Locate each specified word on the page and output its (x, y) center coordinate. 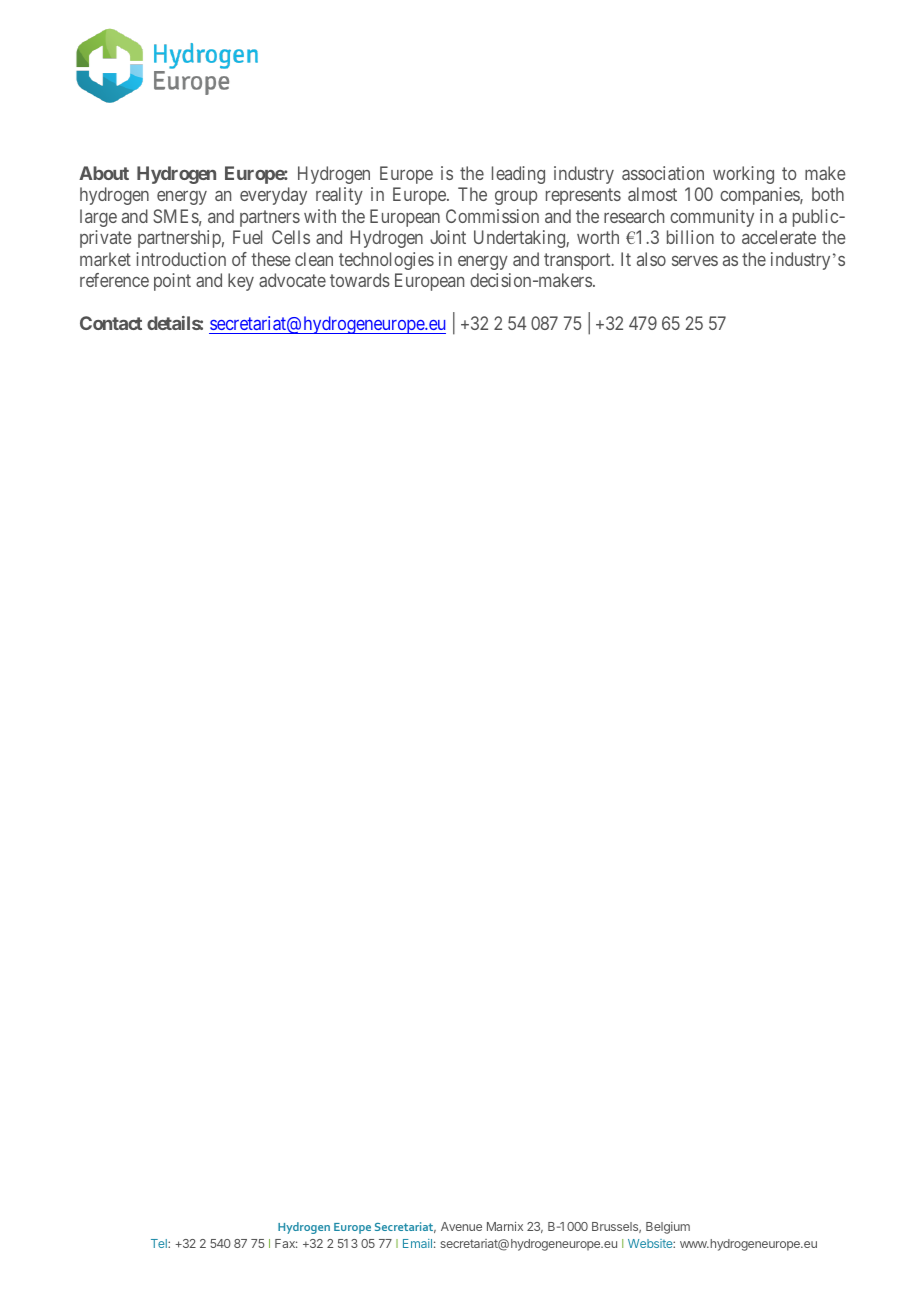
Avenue (461, 1226)
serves (695, 260)
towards (360, 280)
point (172, 282)
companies (760, 196)
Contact (111, 323)
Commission (492, 216)
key (241, 282)
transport (578, 261)
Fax (286, 1243)
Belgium (668, 1228)
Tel (160, 1243)
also (651, 259)
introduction (181, 259)
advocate (292, 280)
